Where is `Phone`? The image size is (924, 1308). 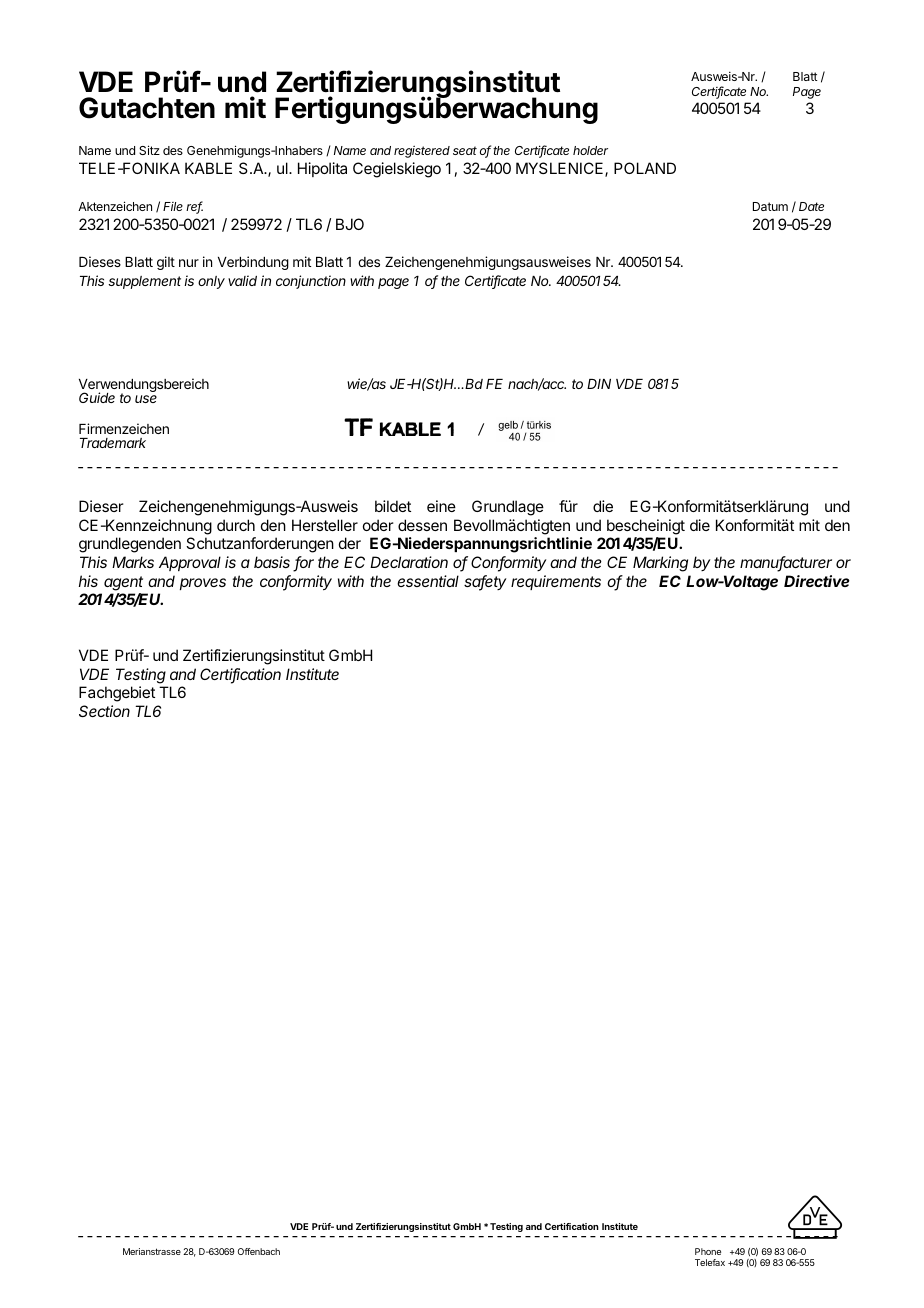 Phone is located at coordinates (708, 1251).
